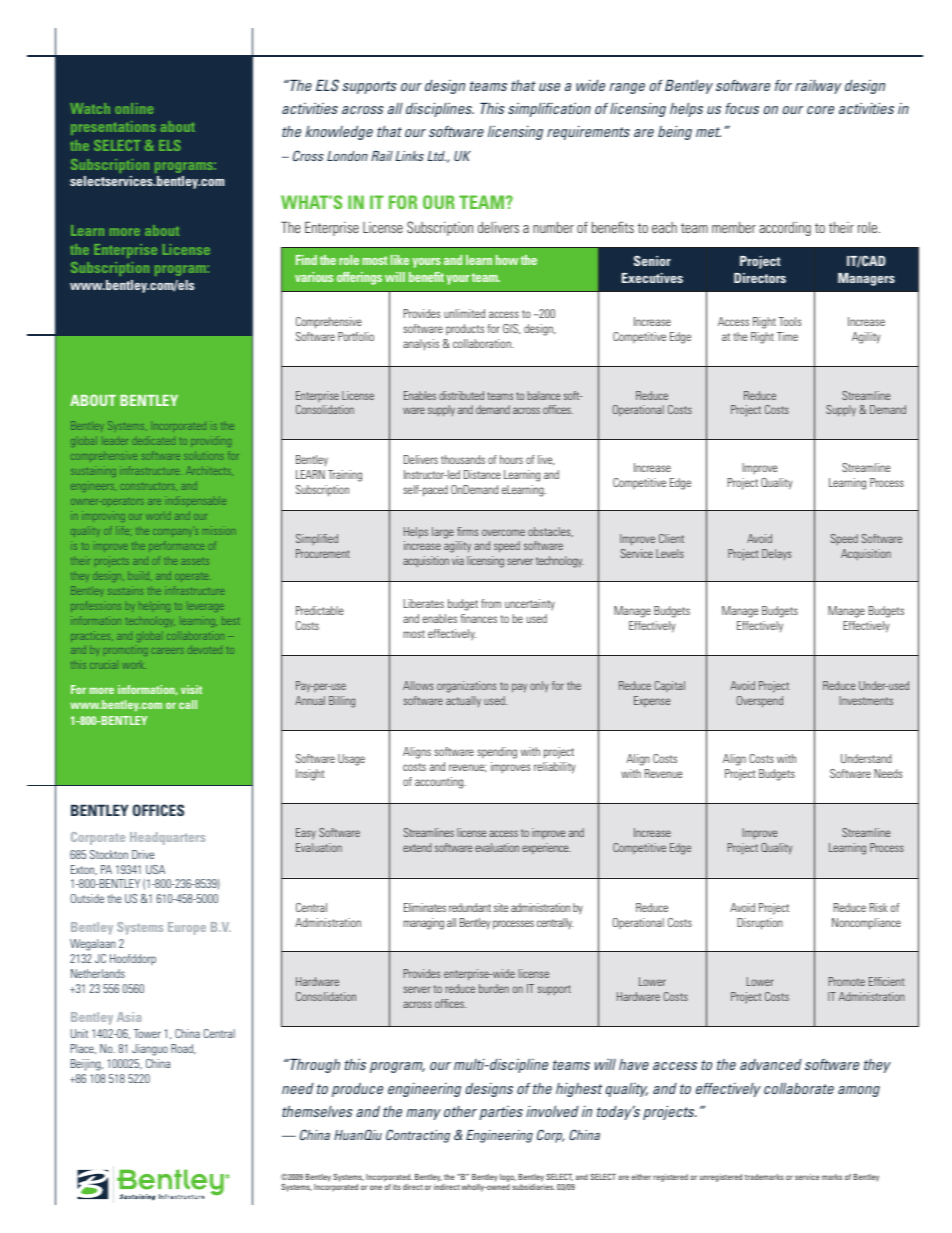 This page has height=1233, width=952. What do you see at coordinates (820, 110) in the page?
I see `core` at bounding box center [820, 110].
